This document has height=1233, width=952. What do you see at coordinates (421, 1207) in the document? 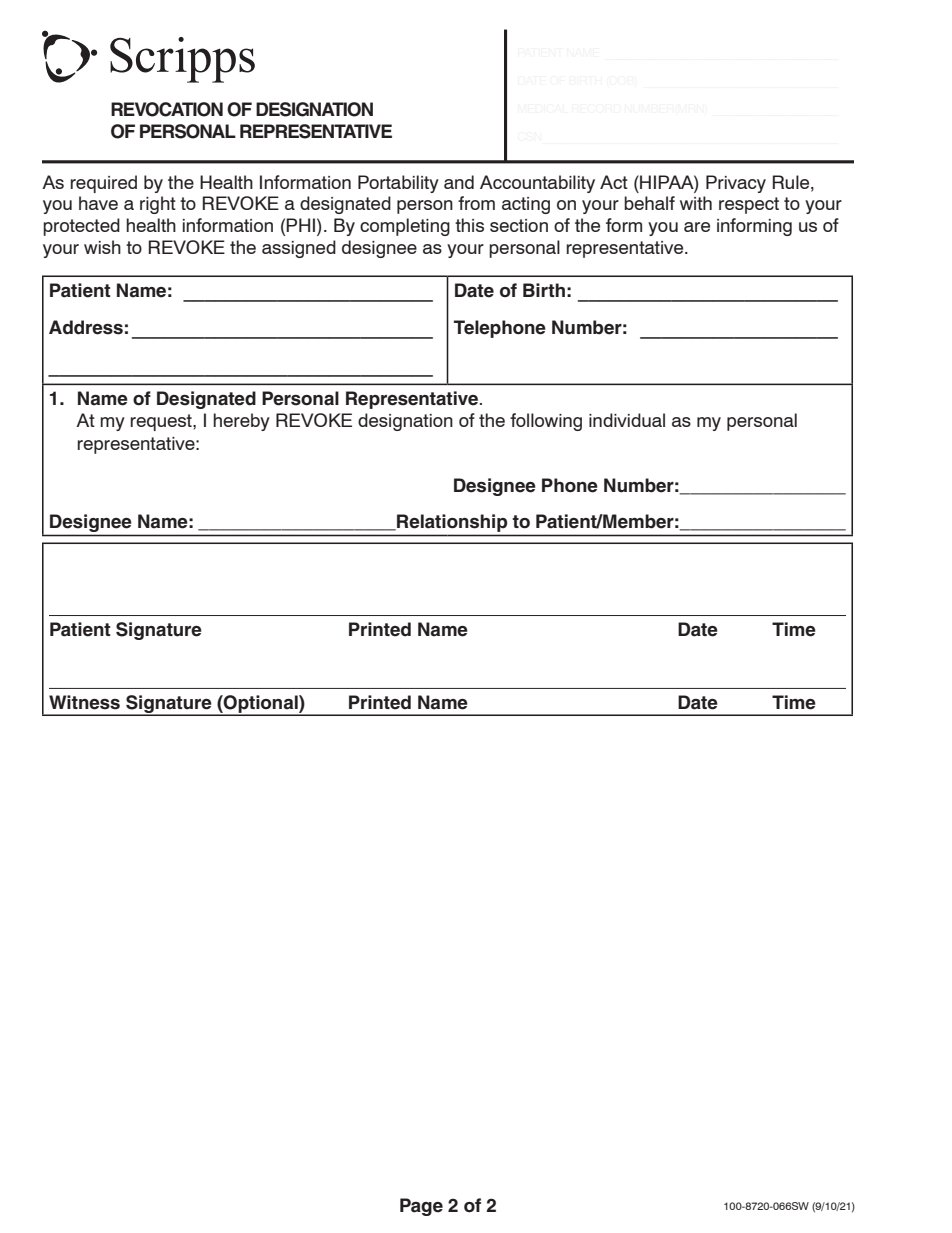
I see `Page` at bounding box center [421, 1207].
